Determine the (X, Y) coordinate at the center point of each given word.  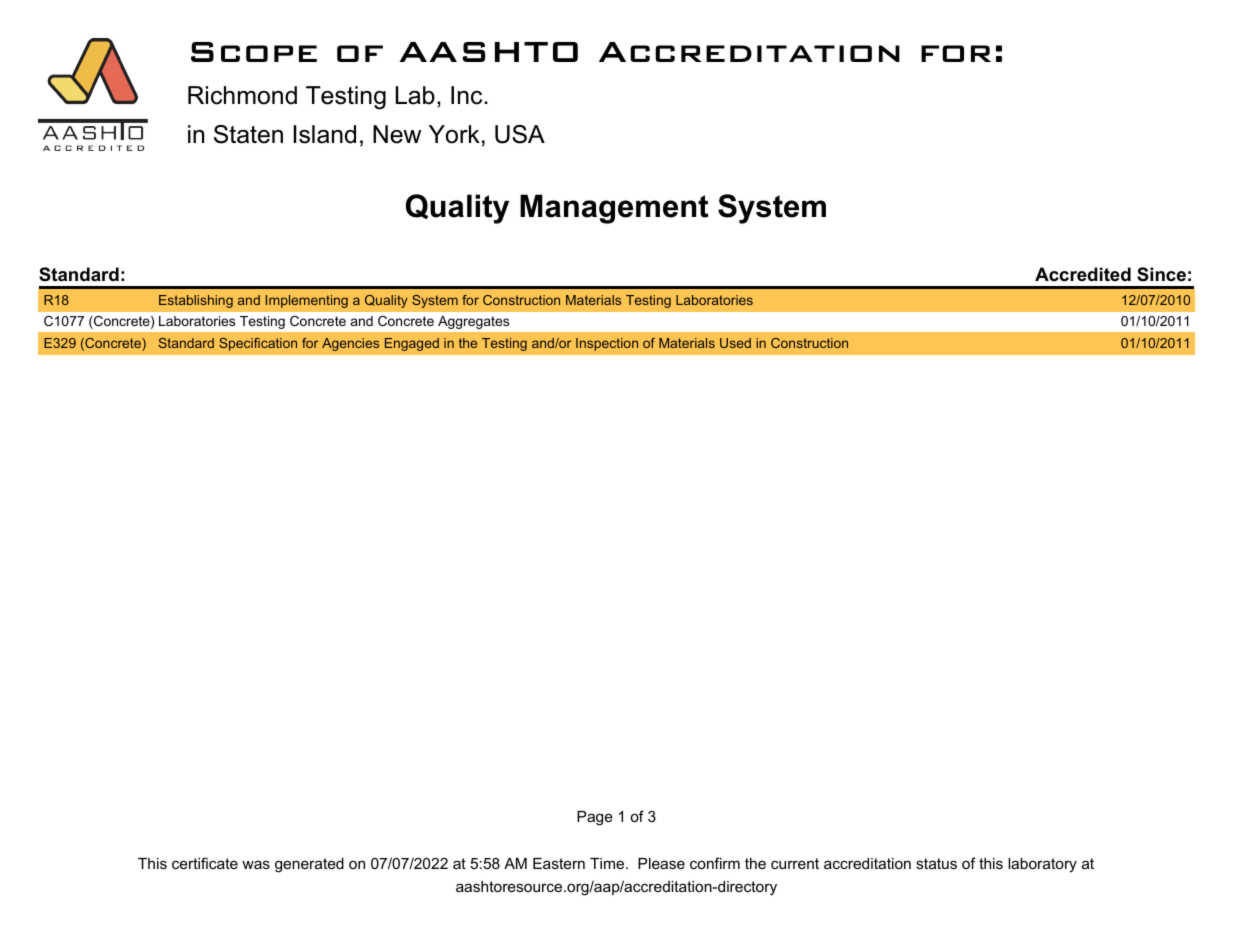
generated (309, 865)
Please (661, 863)
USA (520, 134)
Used (735, 343)
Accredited (1083, 274)
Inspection (607, 344)
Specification (258, 344)
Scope (254, 52)
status (936, 863)
